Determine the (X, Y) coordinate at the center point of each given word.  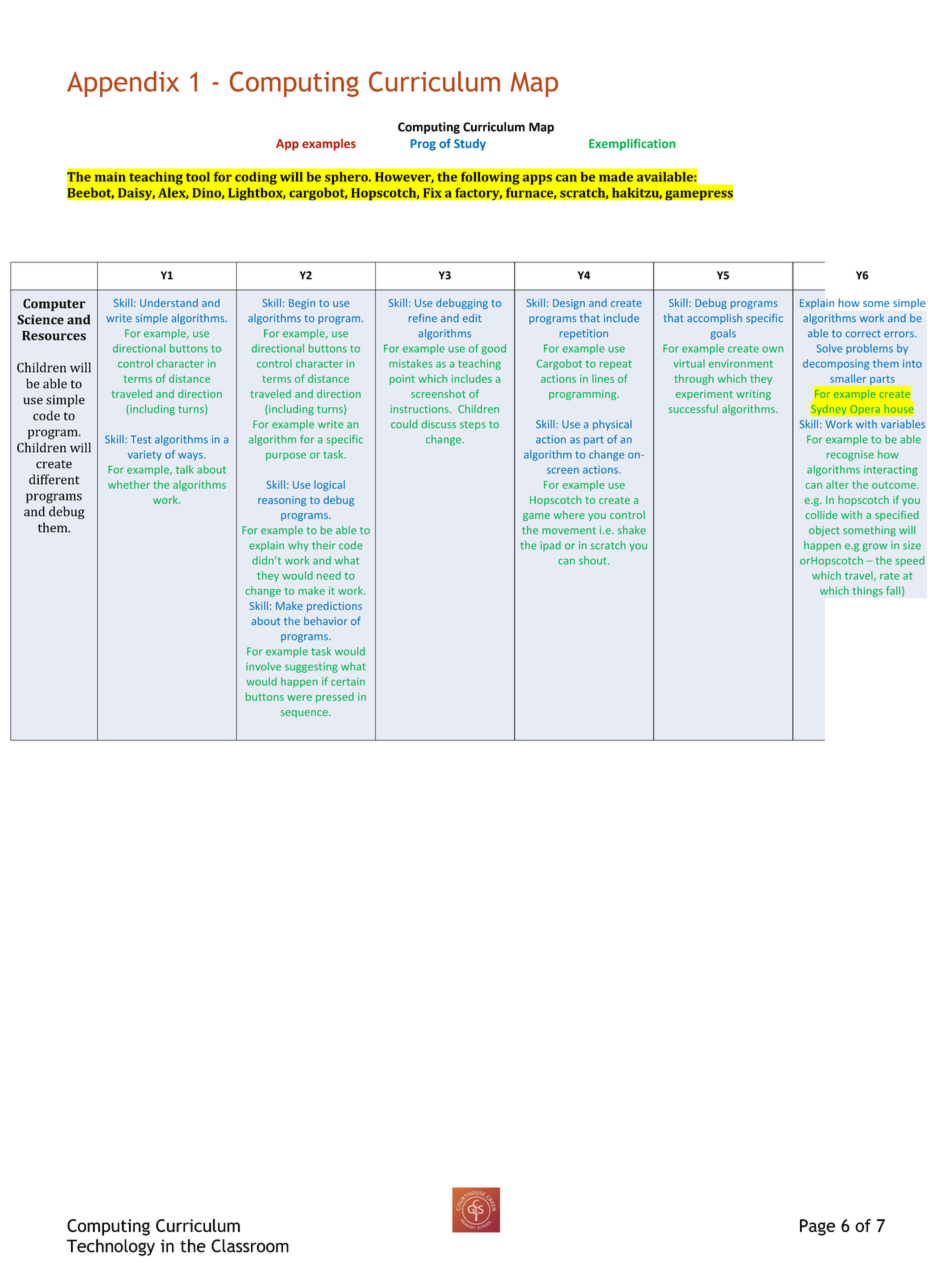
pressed (335, 697)
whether (129, 484)
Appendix (123, 84)
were (299, 698)
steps (473, 425)
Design (569, 304)
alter (837, 484)
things (867, 591)
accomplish (714, 319)
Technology (111, 1247)
